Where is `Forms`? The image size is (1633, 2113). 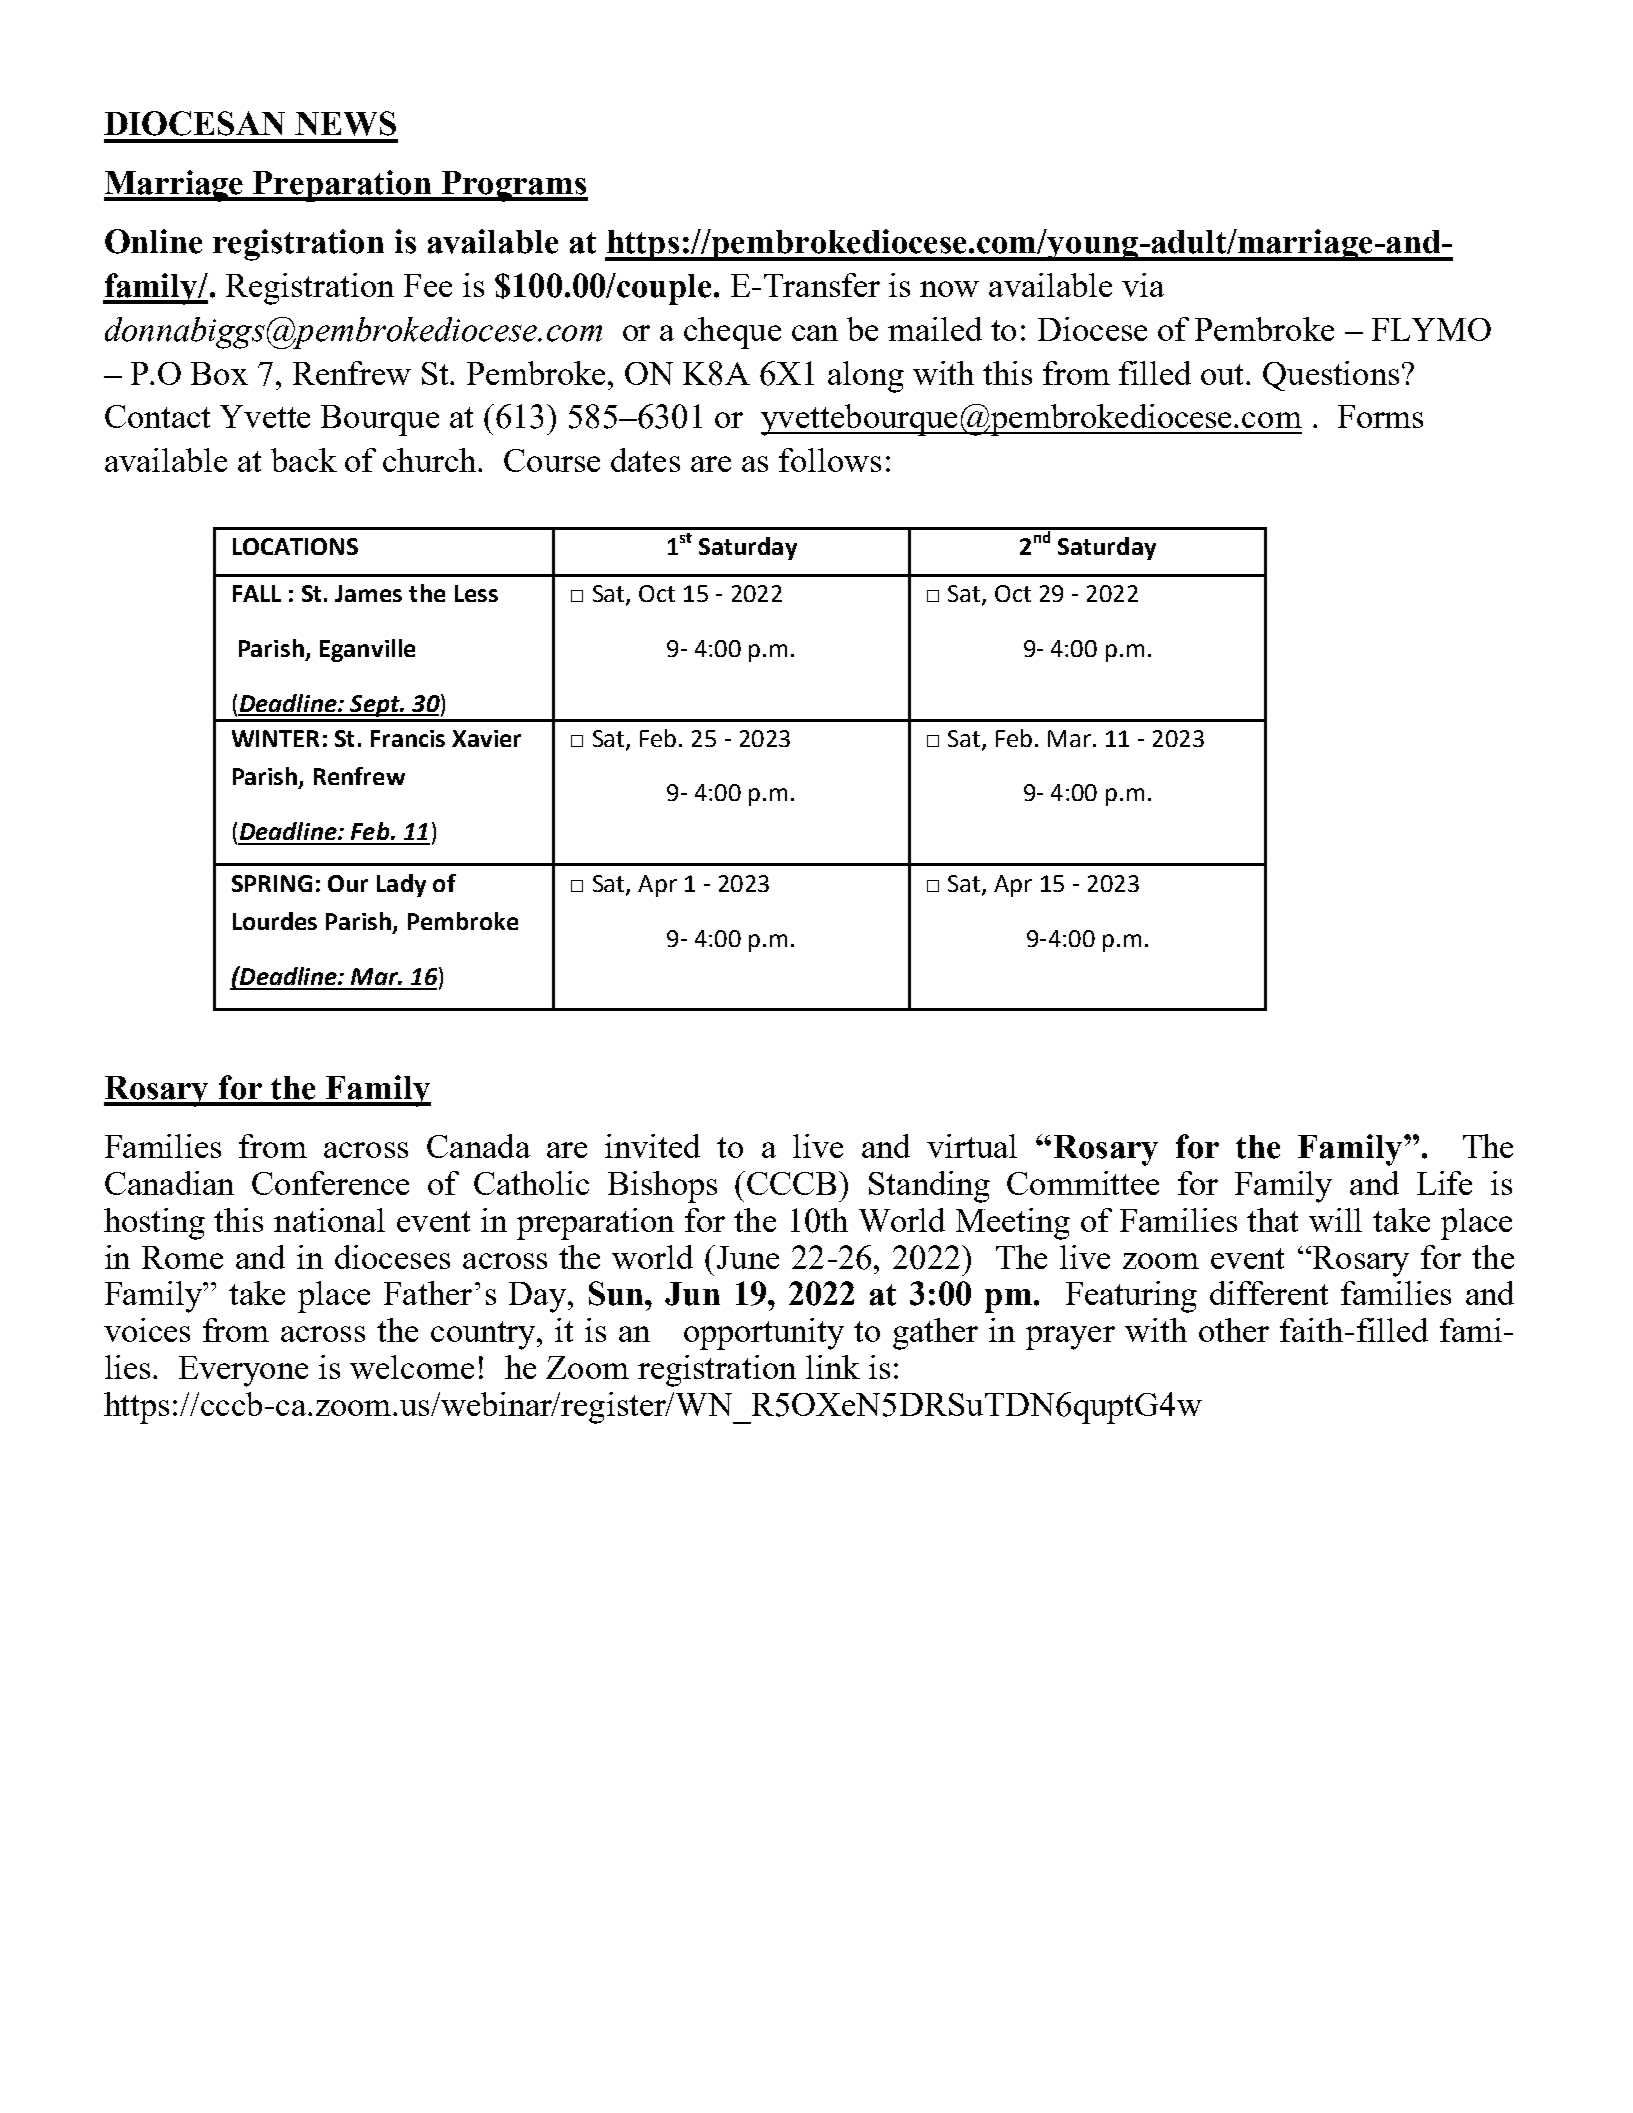 Forms is located at coordinates (1380, 416).
